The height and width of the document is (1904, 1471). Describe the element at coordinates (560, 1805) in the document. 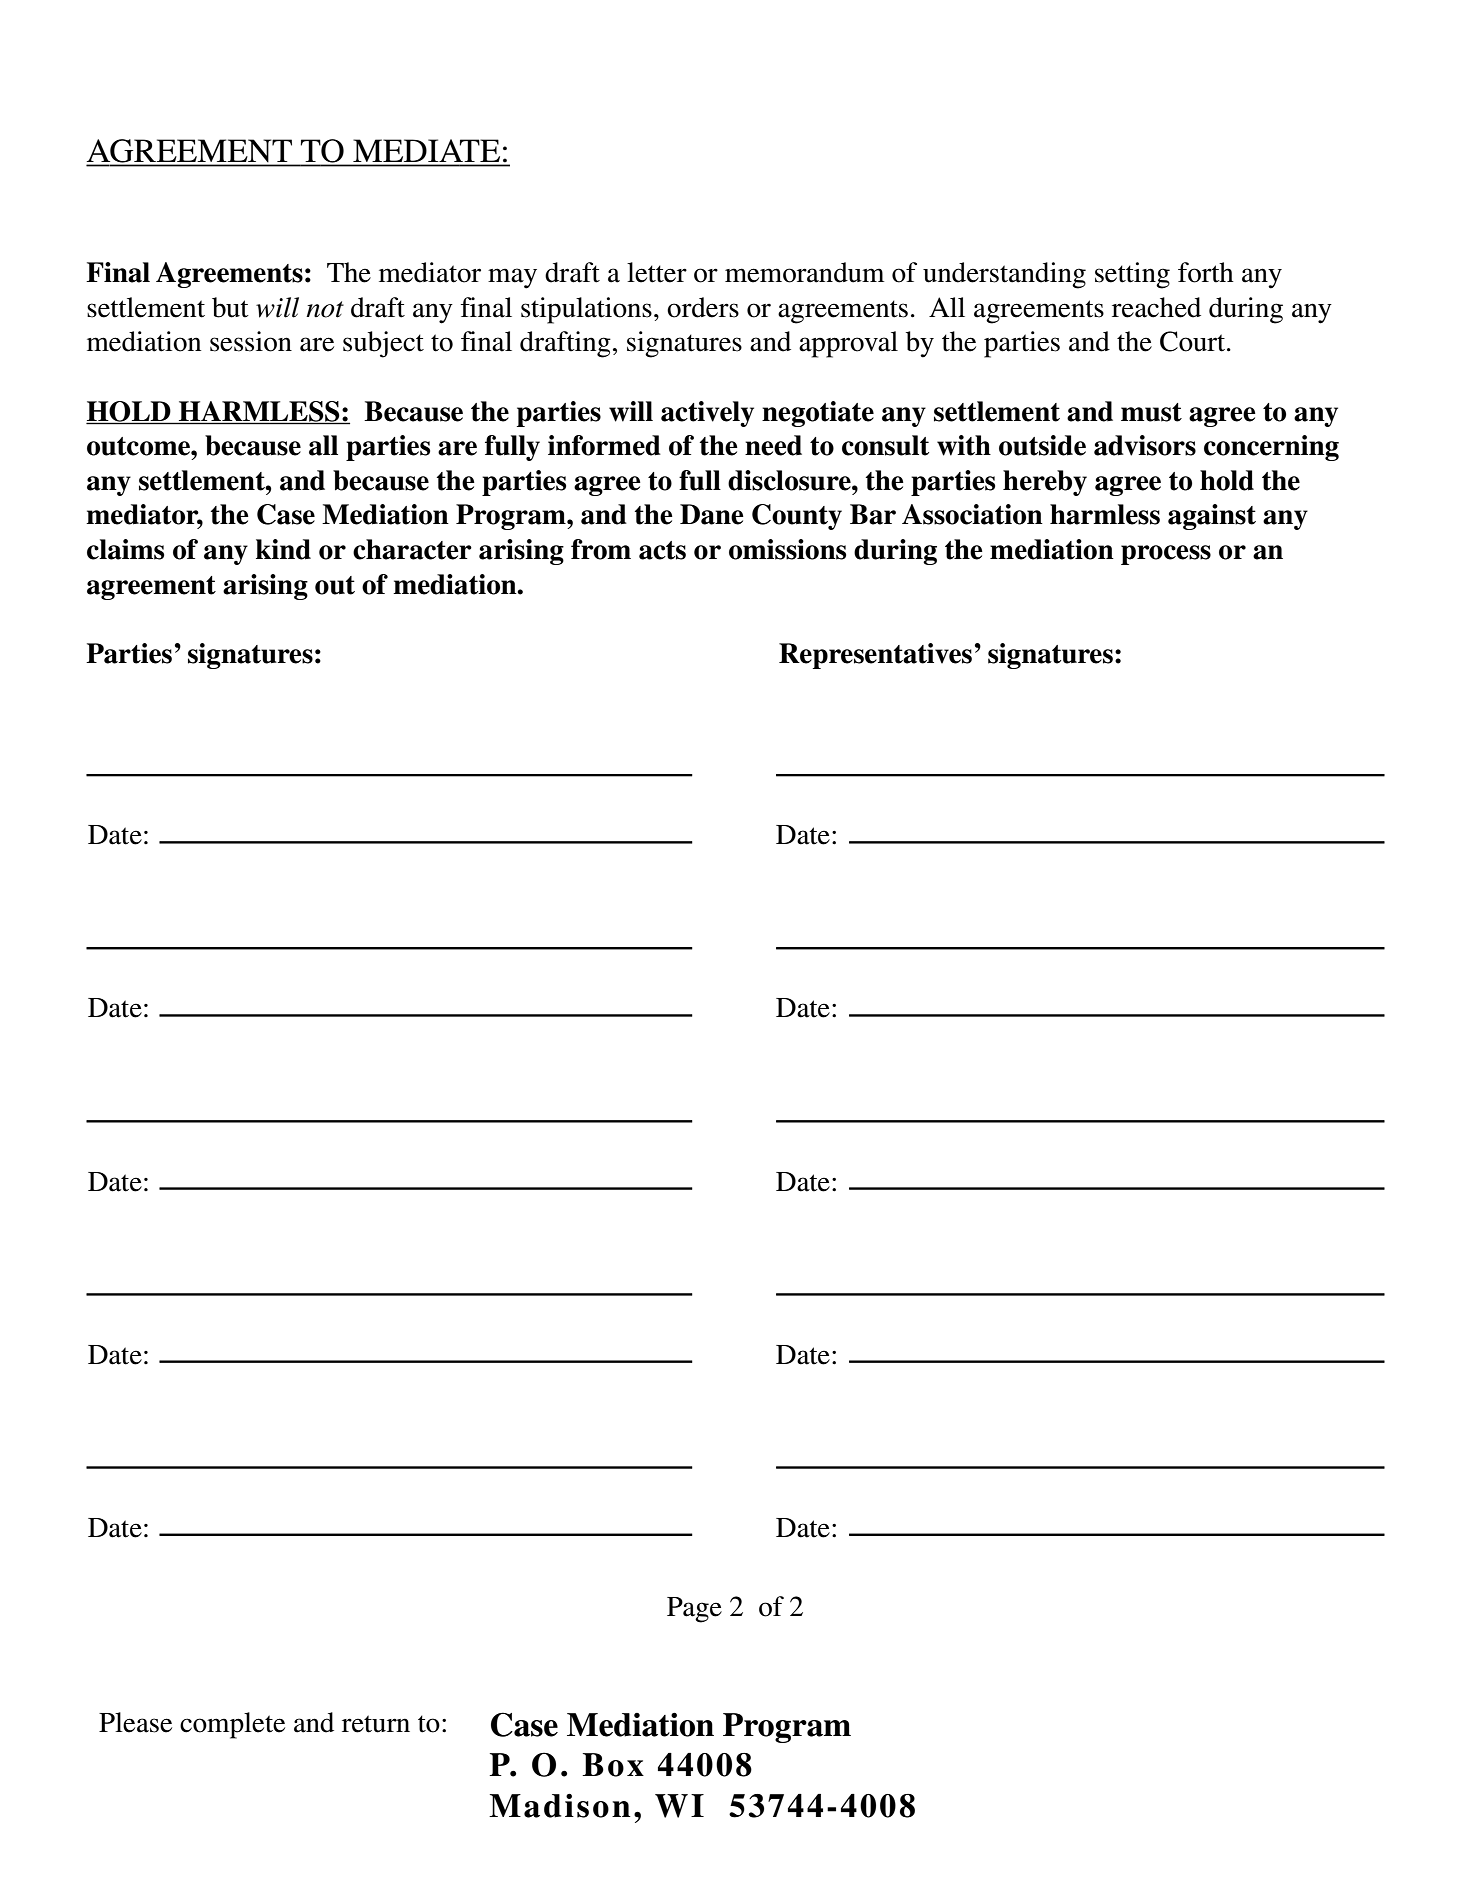

I see `Madison` at that location.
